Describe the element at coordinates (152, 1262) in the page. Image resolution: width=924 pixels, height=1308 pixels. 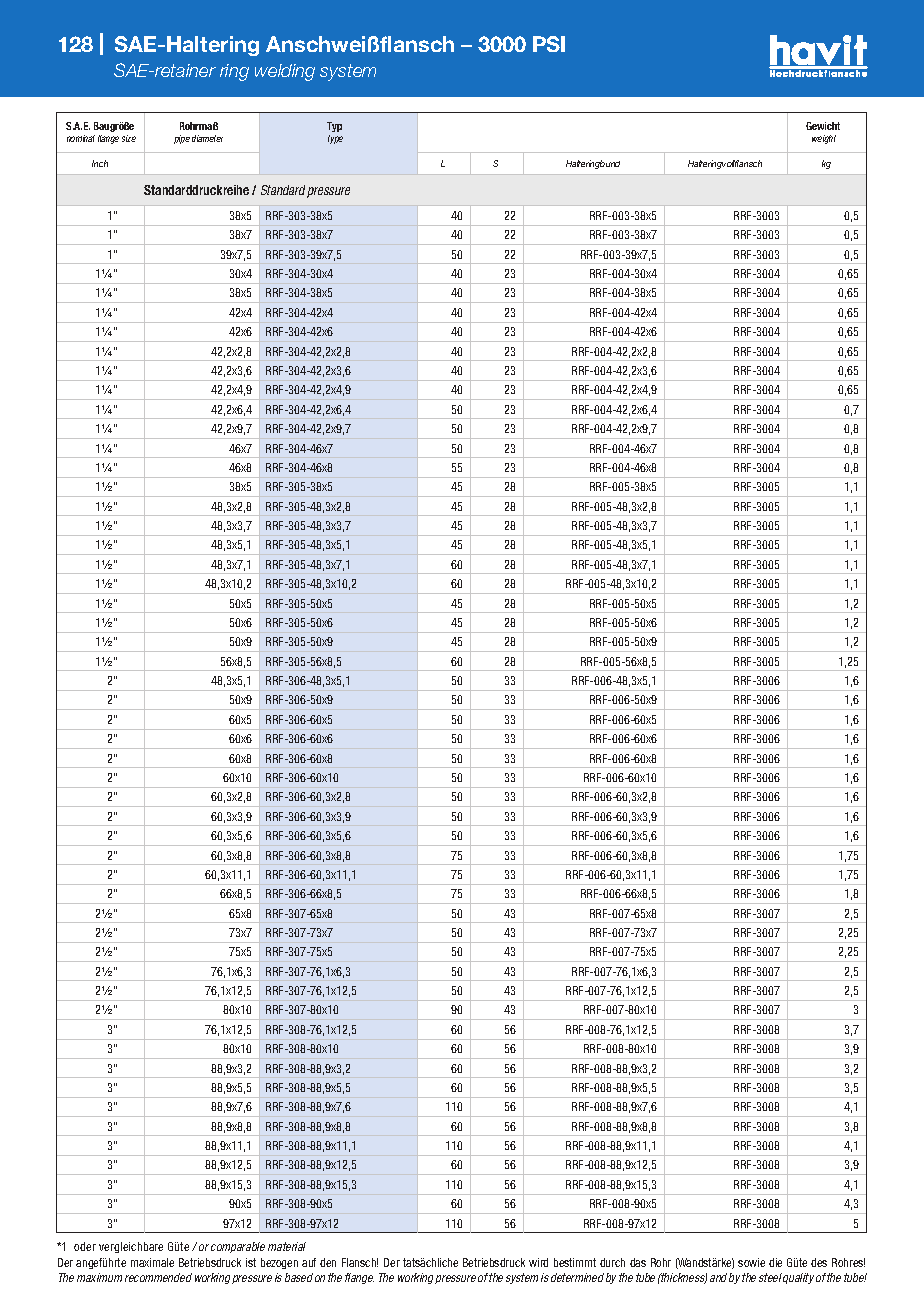
I see `maximale` at that location.
